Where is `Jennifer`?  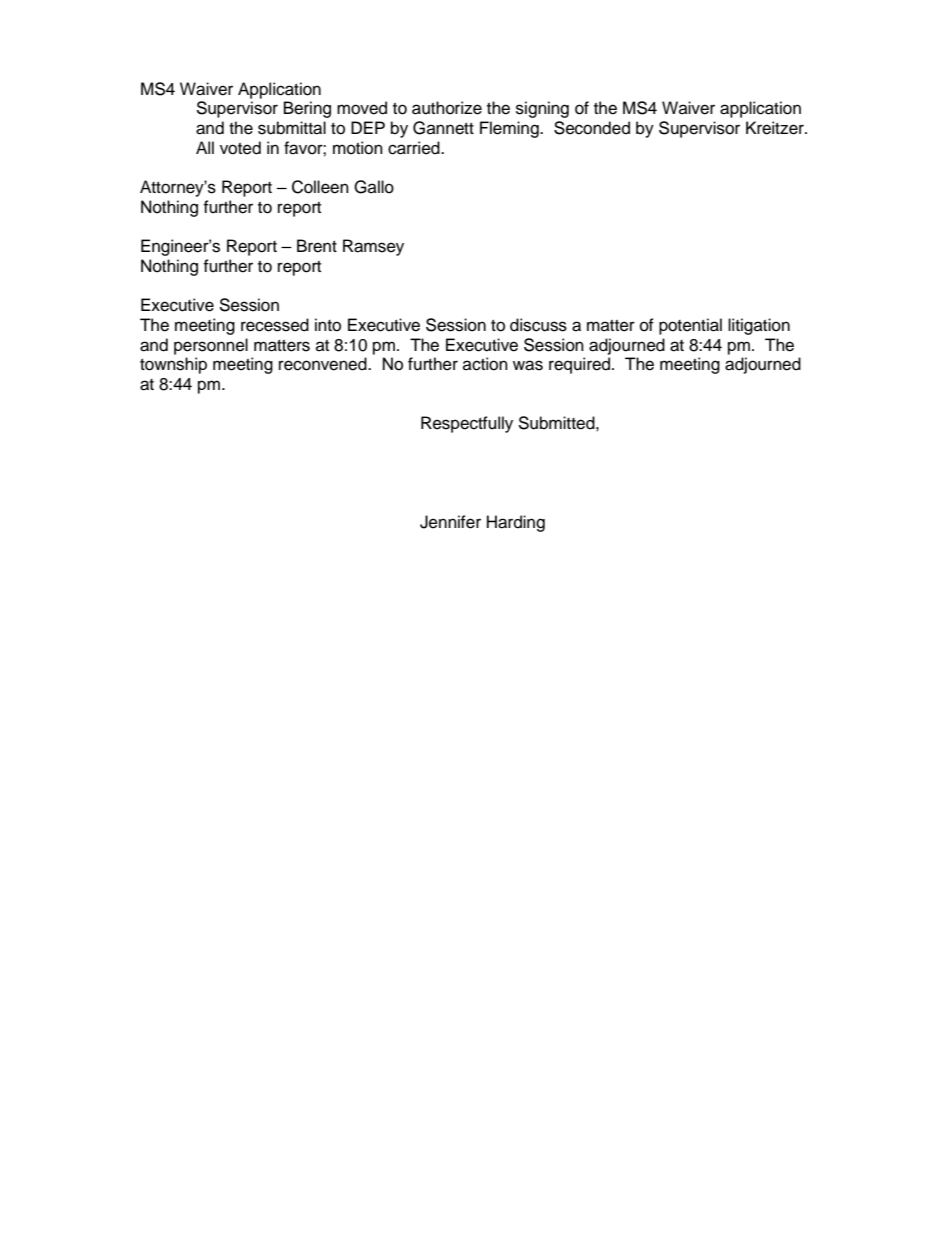
Jennifer is located at coordinates (450, 522).
